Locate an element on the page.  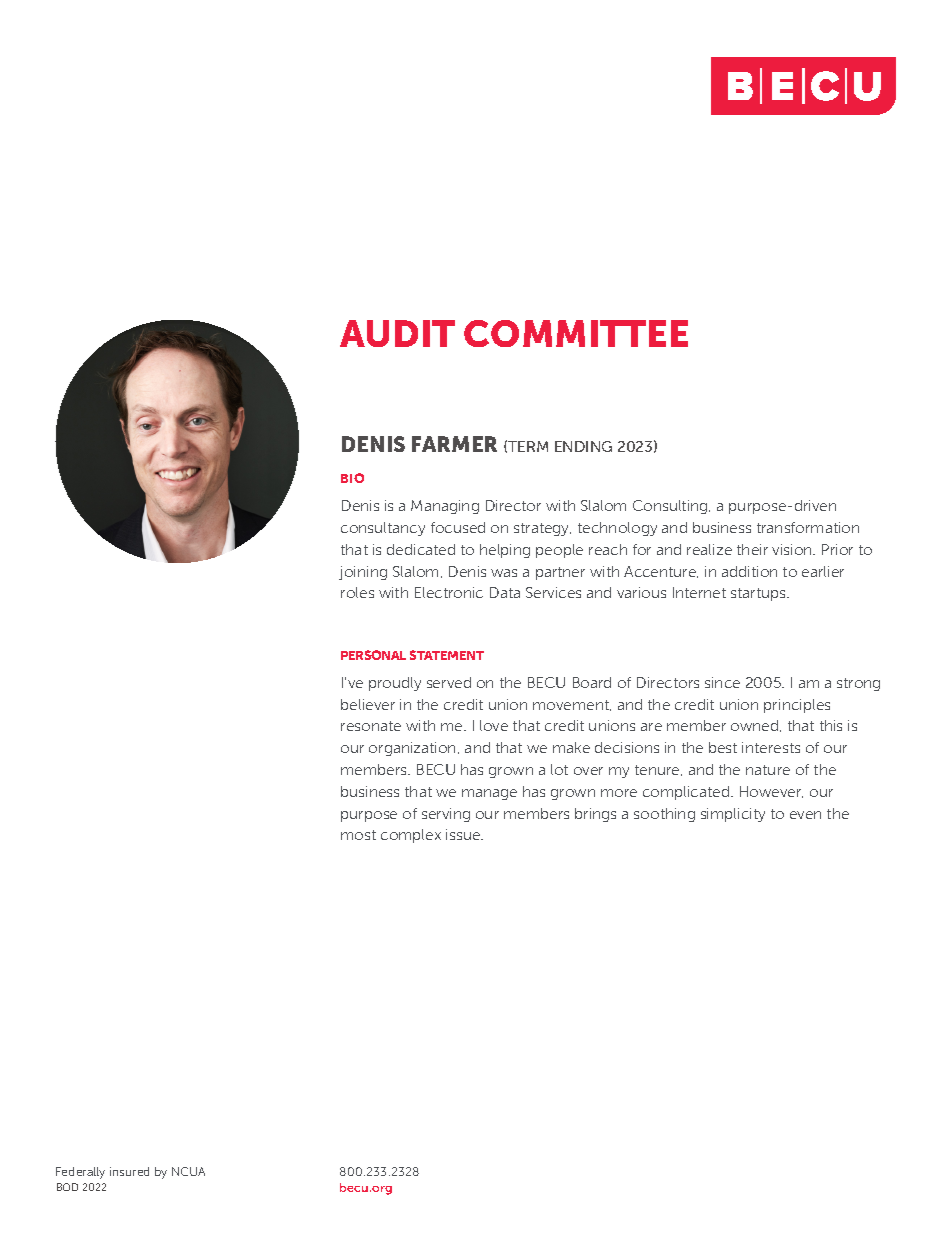
insured is located at coordinates (129, 1171).
